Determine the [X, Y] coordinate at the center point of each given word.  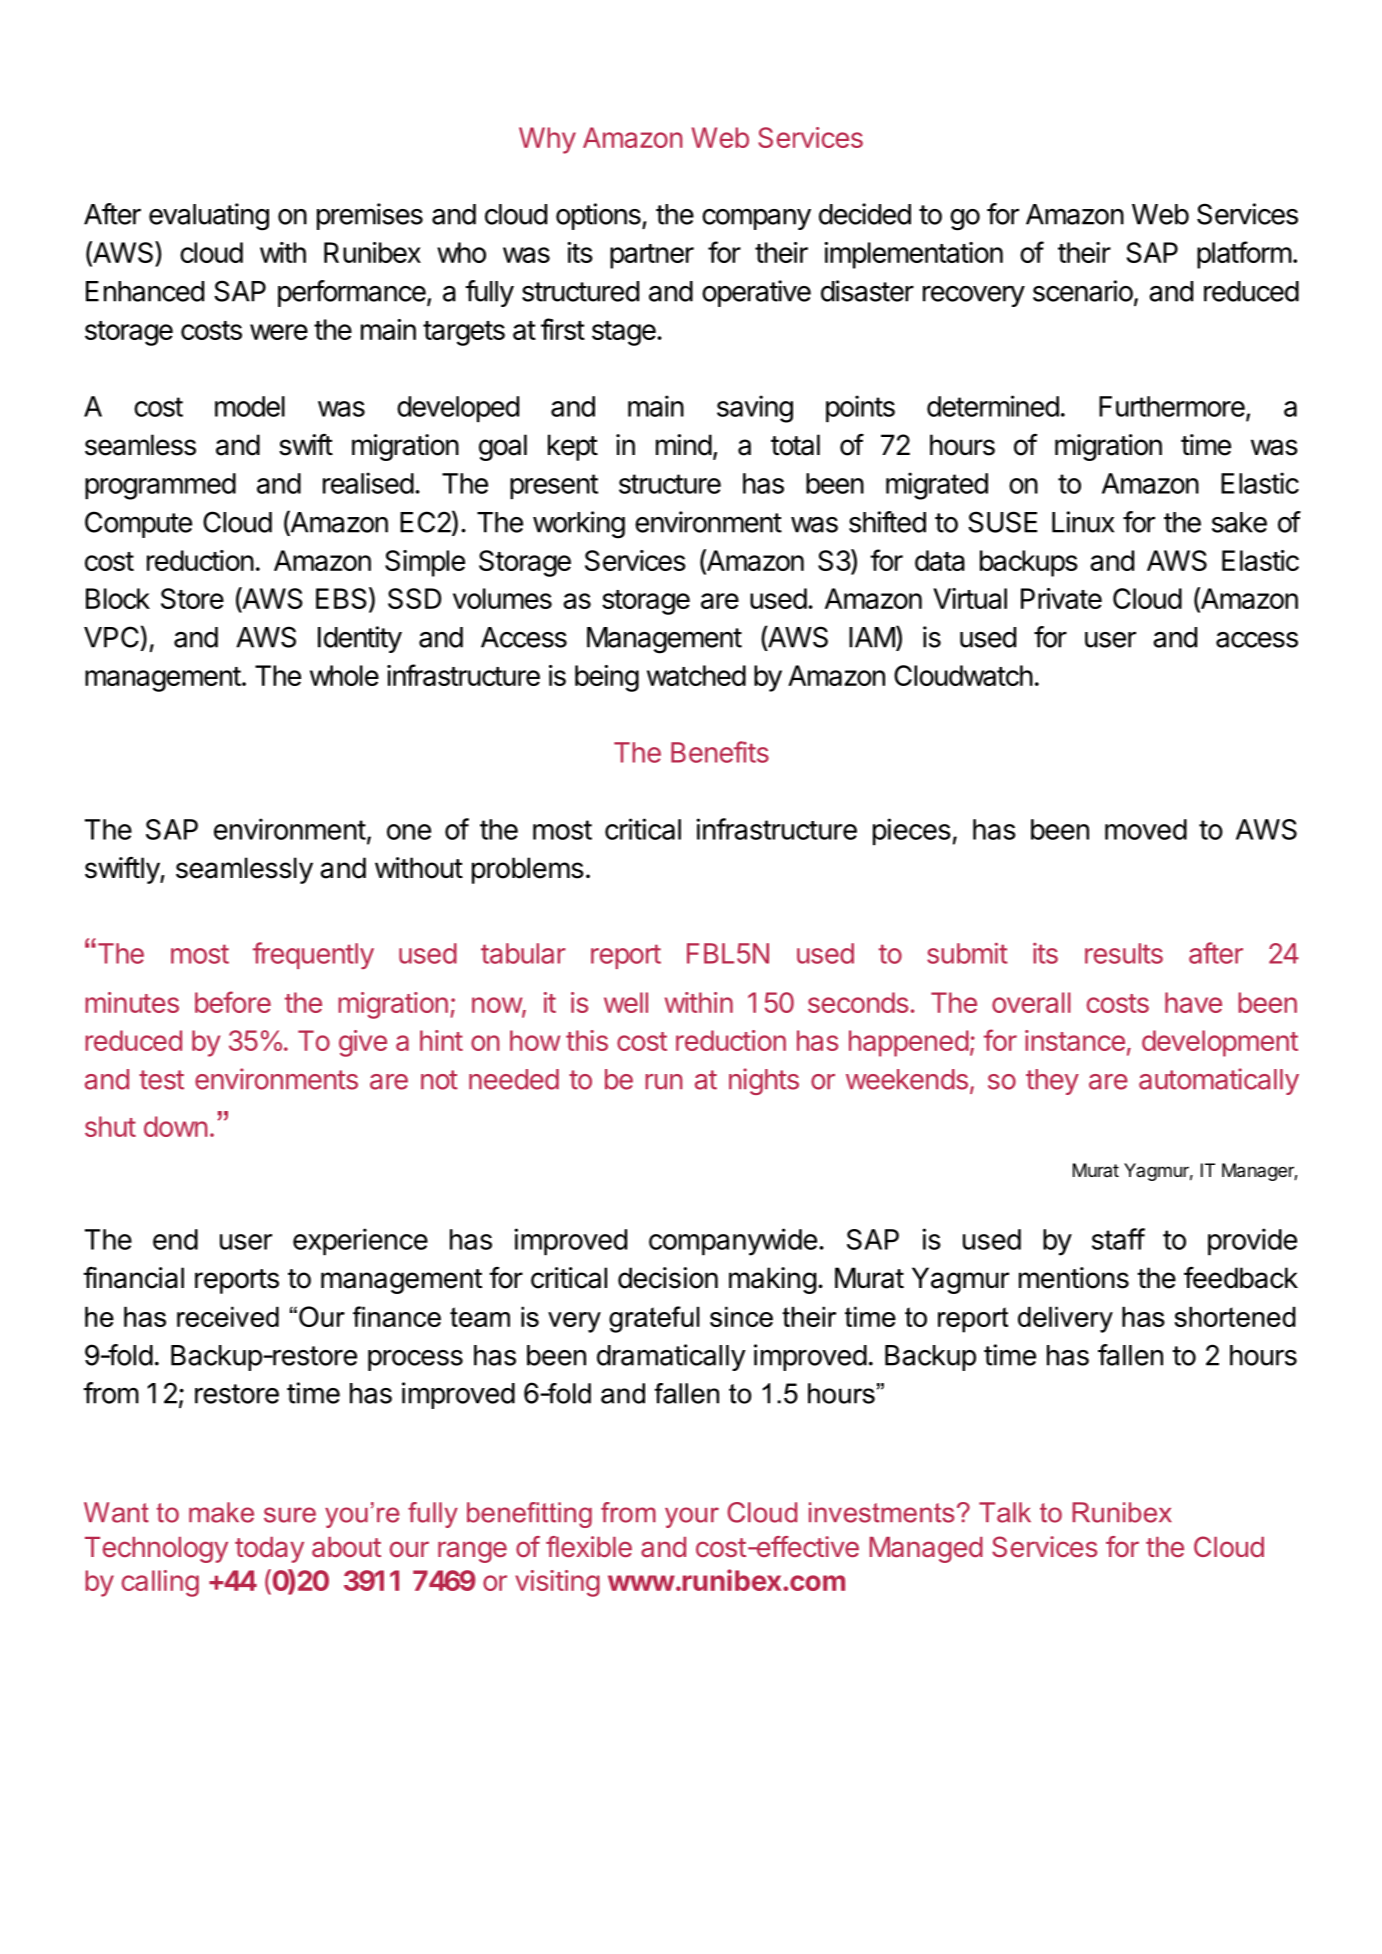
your [692, 1517]
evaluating [209, 217]
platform [1244, 255]
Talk [1005, 1512]
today [269, 1550]
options [599, 216]
